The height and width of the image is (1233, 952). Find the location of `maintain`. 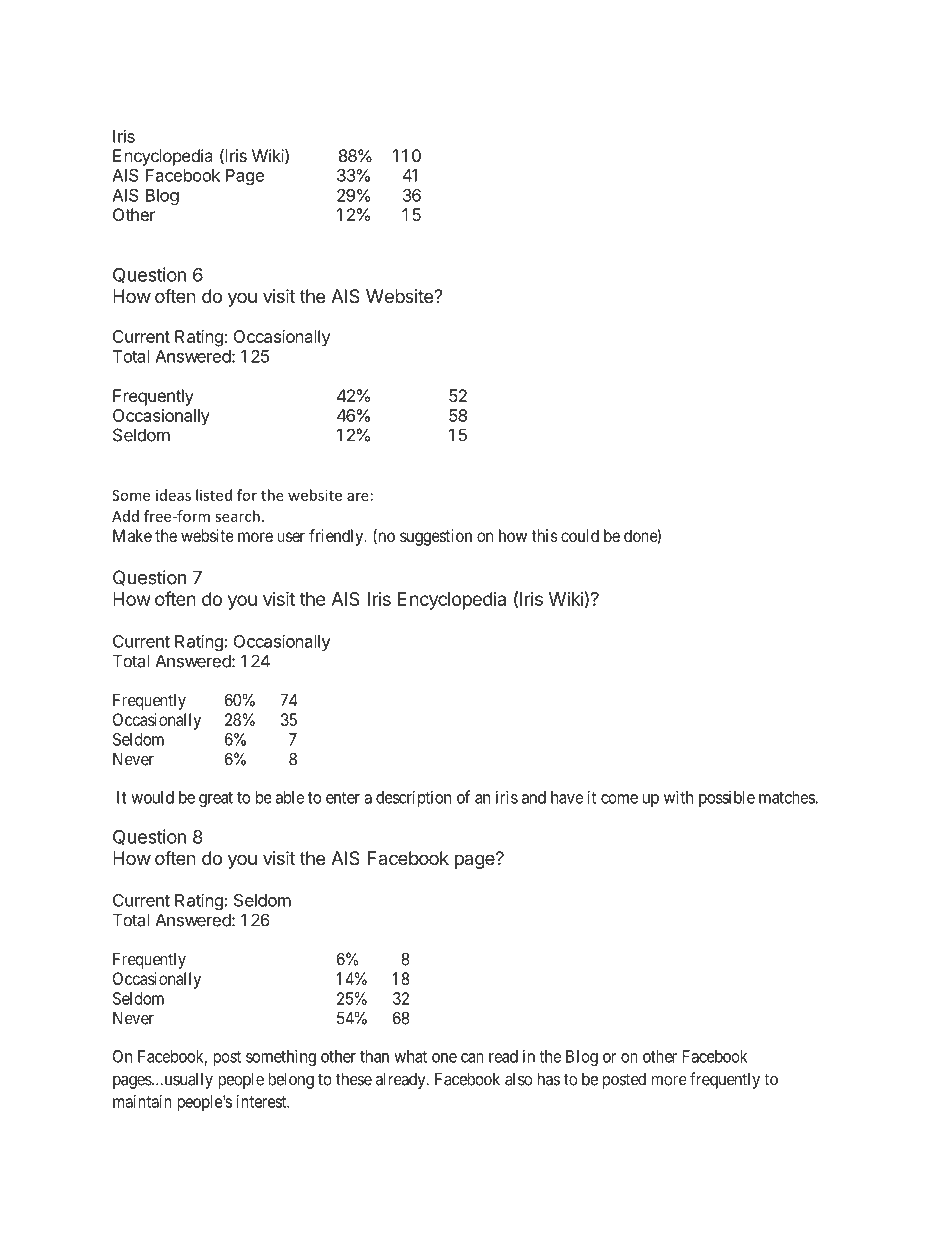

maintain is located at coordinates (142, 1101).
